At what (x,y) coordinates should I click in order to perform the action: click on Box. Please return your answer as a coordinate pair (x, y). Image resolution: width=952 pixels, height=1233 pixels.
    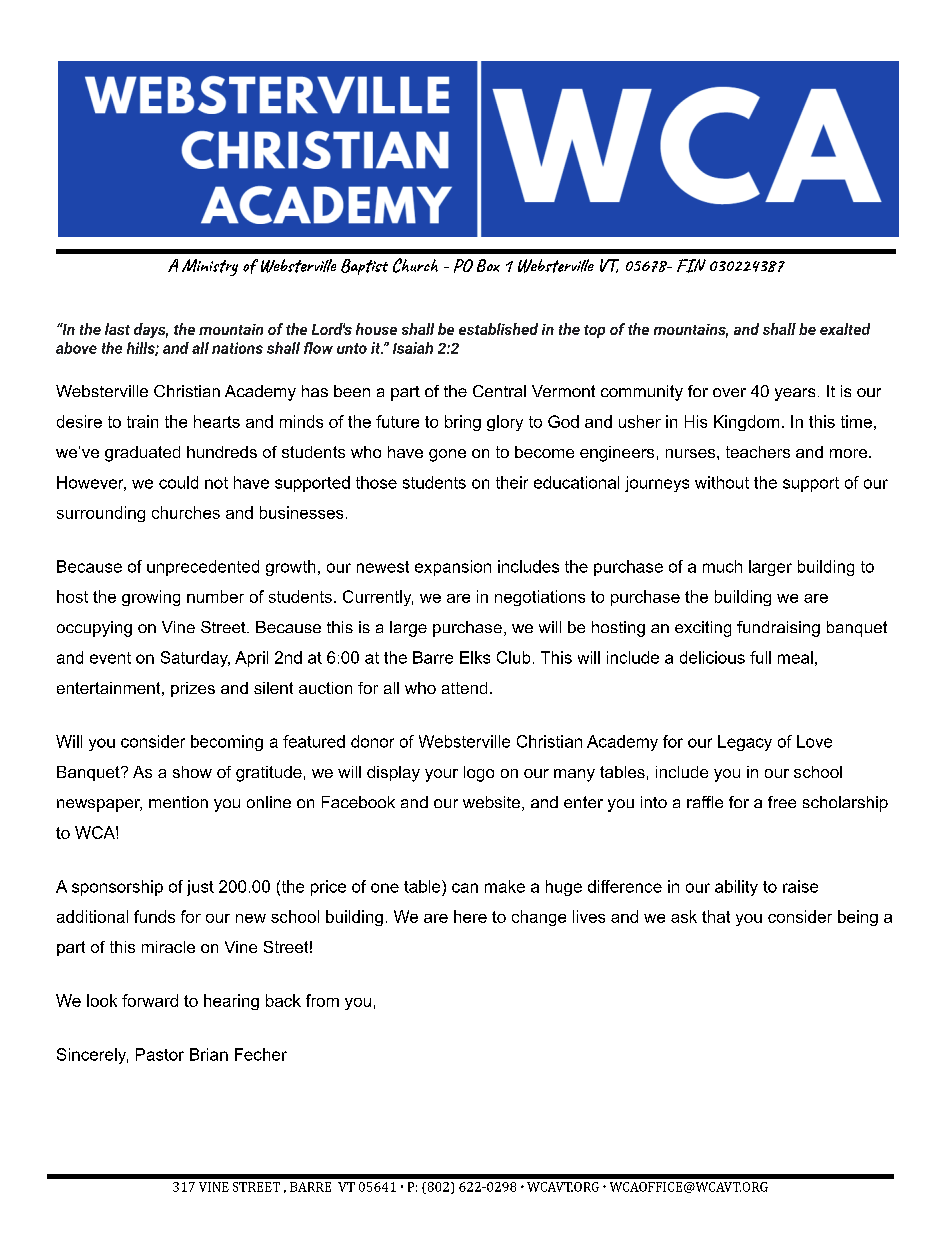
    Looking at the image, I should click on (488, 265).
